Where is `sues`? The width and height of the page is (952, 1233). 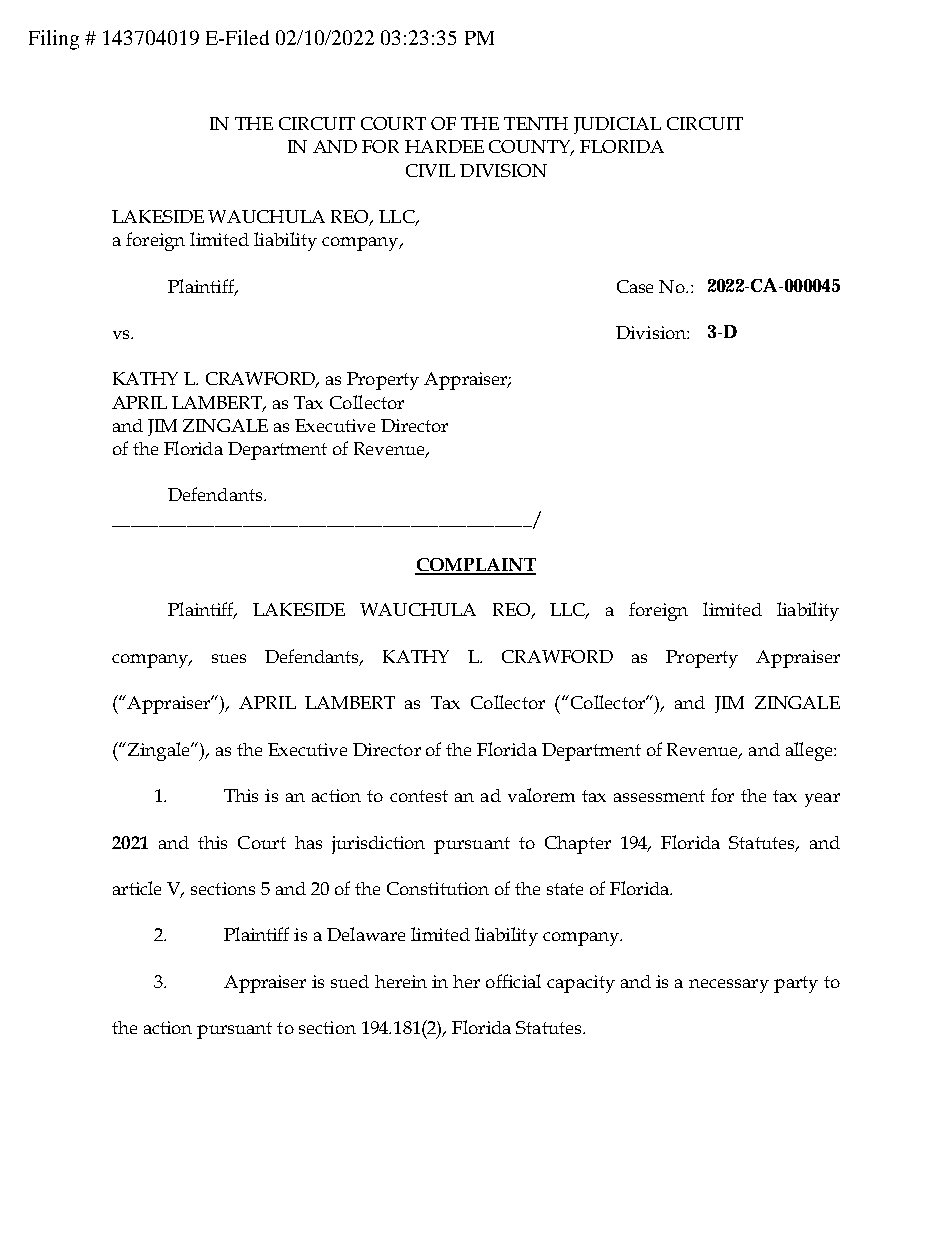
sues is located at coordinates (229, 658).
